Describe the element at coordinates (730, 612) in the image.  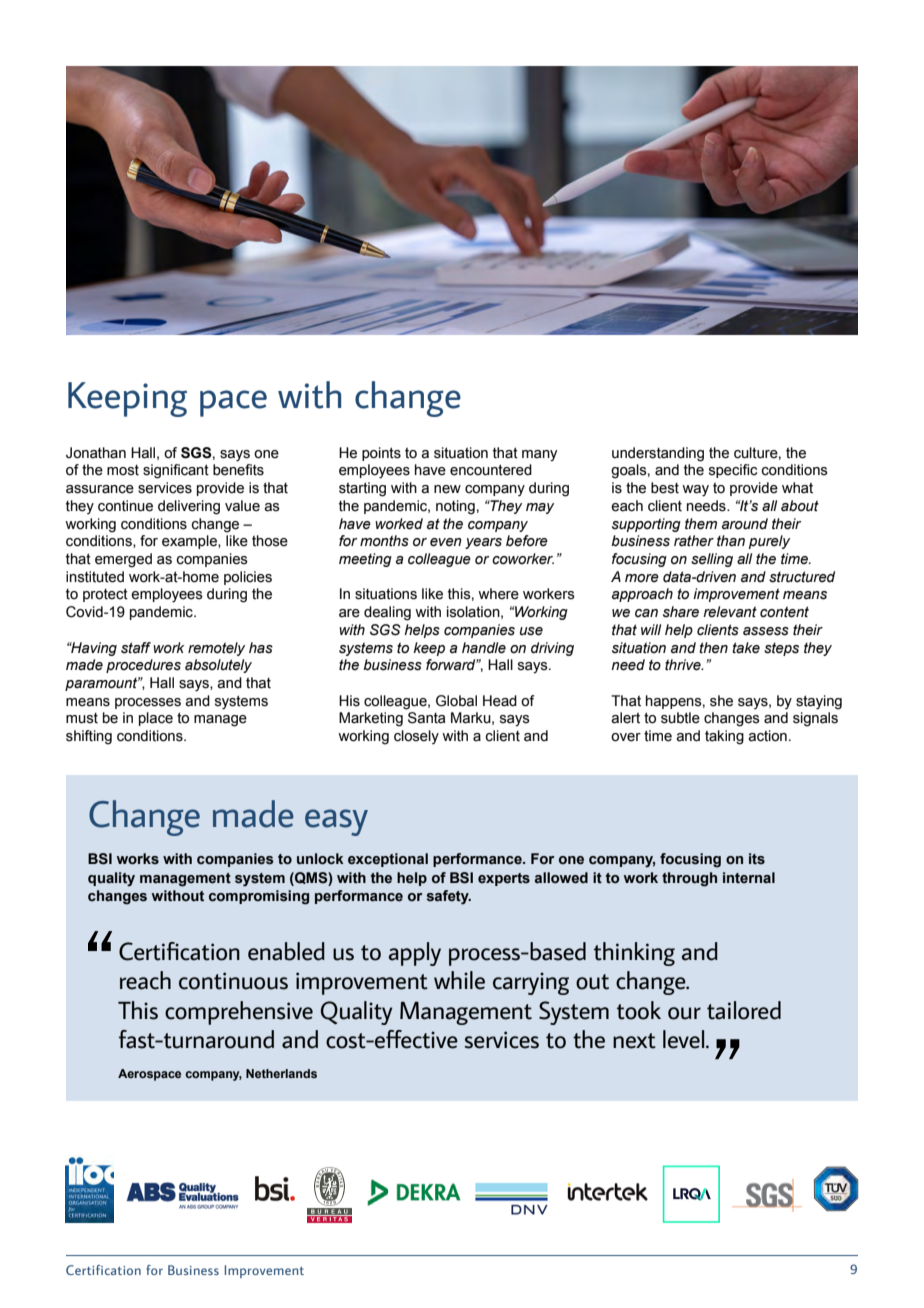
I see `relevant` at that location.
